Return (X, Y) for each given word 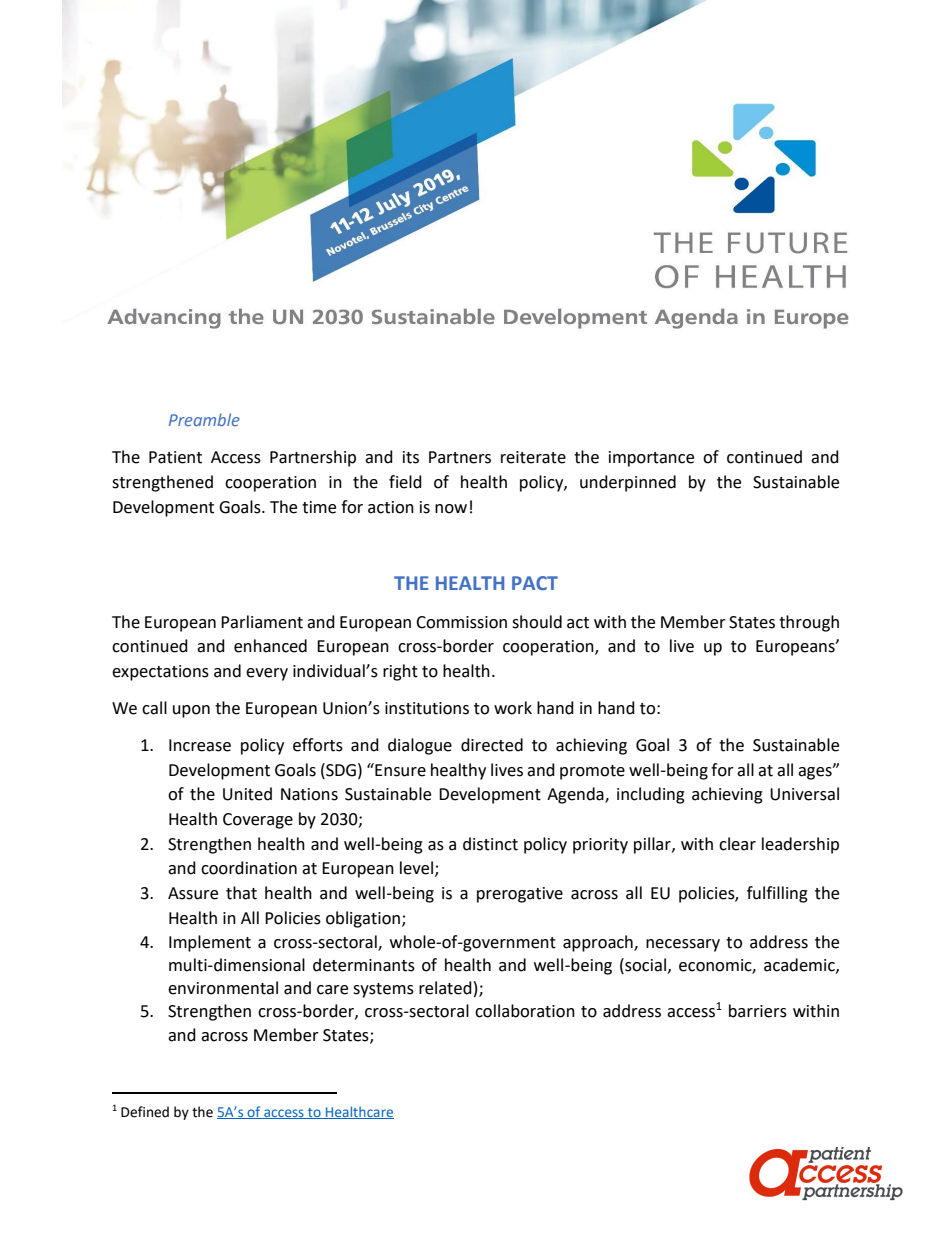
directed (492, 745)
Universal (804, 794)
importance (651, 459)
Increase (200, 745)
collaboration (525, 1011)
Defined (145, 1112)
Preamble (204, 419)
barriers (758, 1011)
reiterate (533, 457)
